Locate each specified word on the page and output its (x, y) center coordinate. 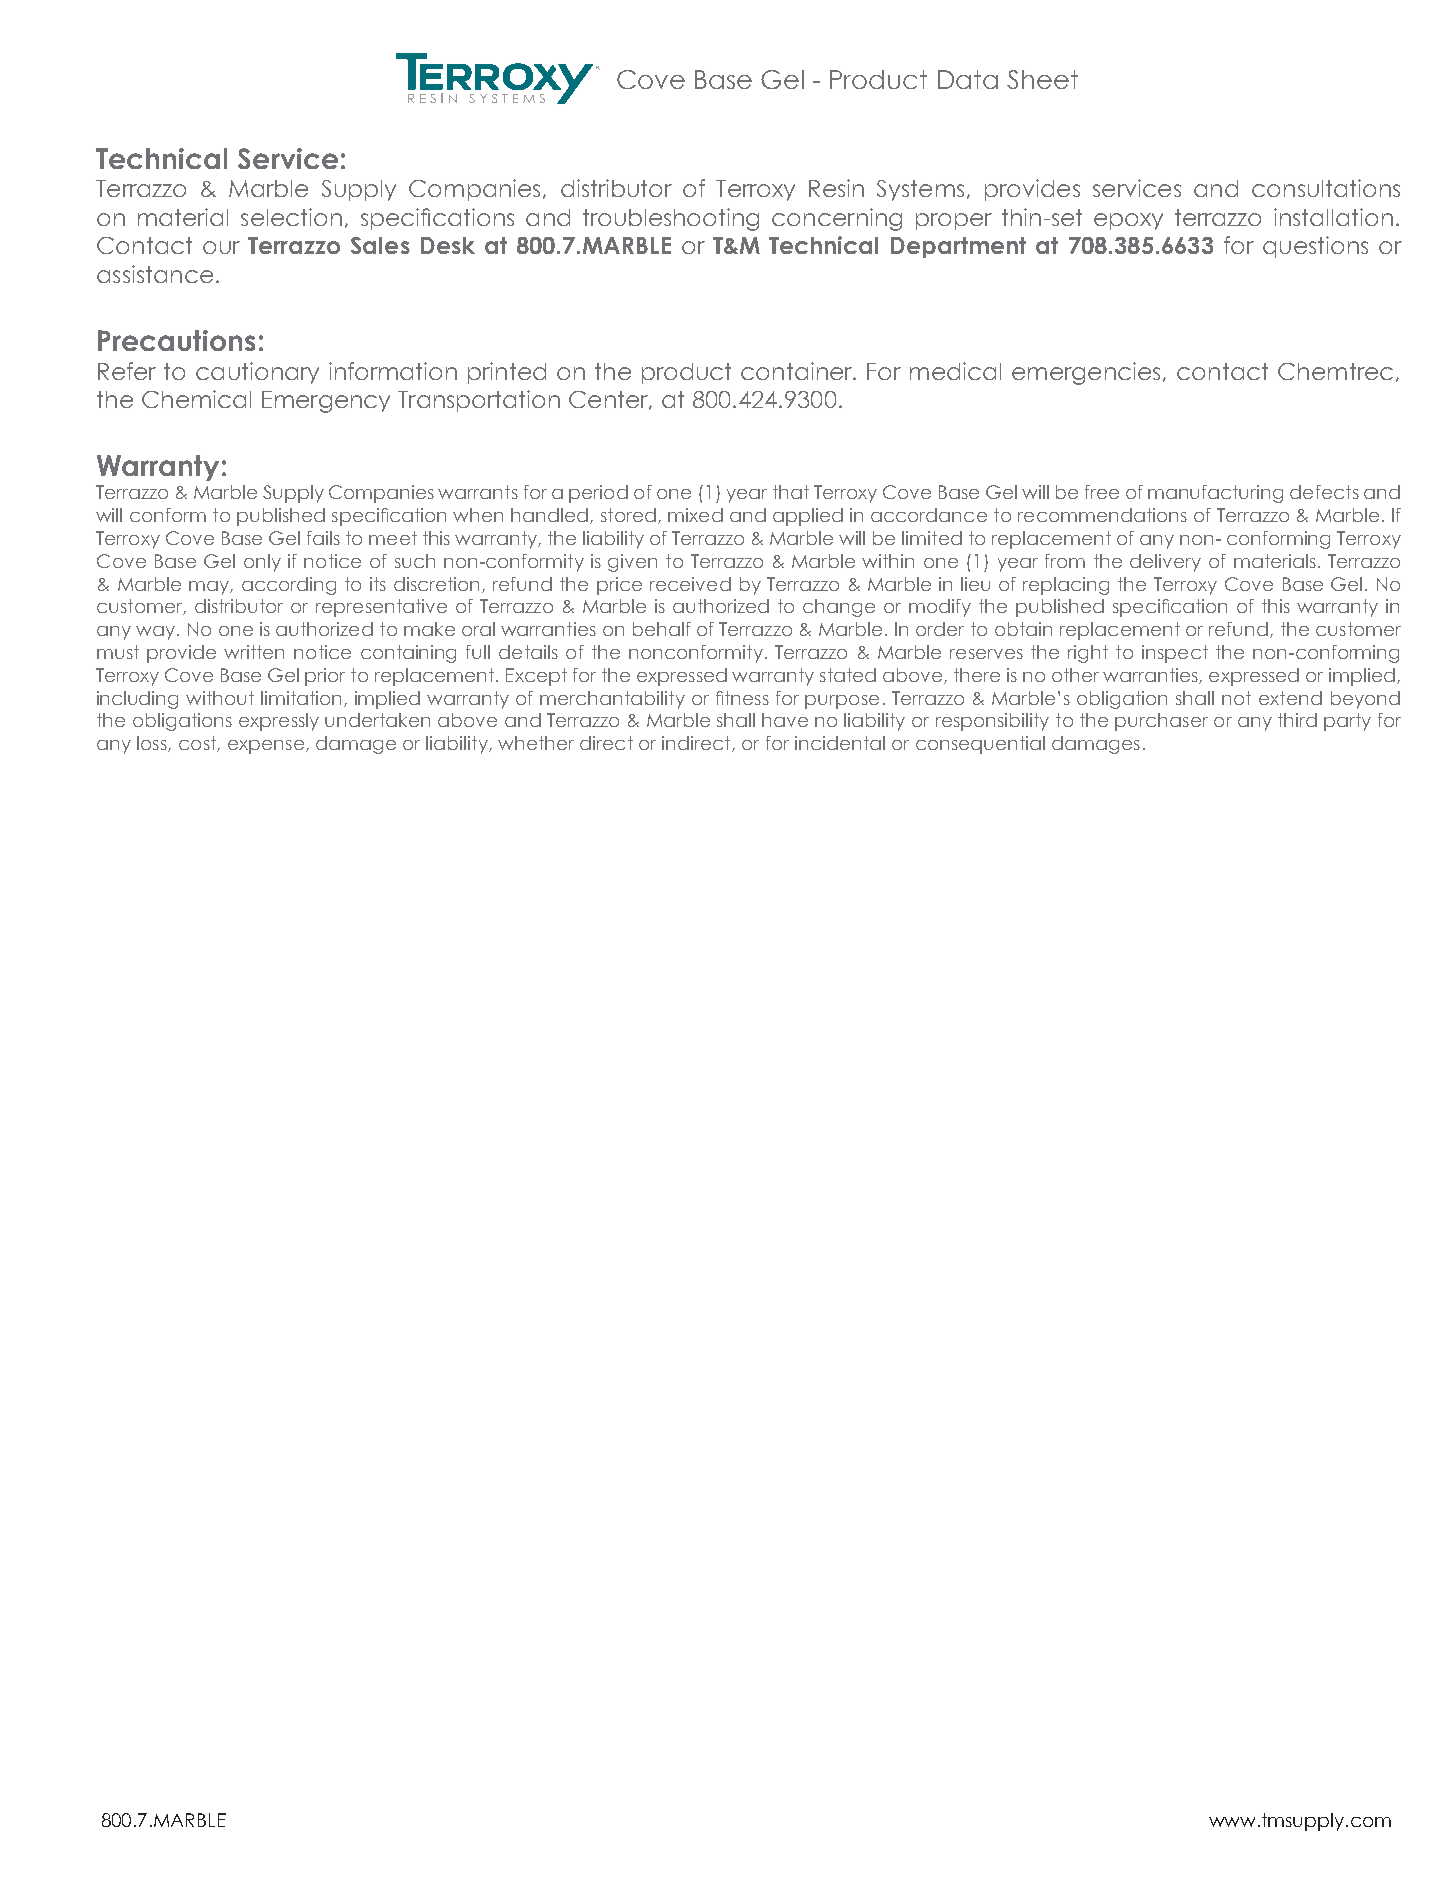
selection (291, 217)
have (785, 720)
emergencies (1088, 373)
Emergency (326, 402)
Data (968, 79)
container (798, 371)
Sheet (1042, 79)
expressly (279, 722)
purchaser (1161, 722)
